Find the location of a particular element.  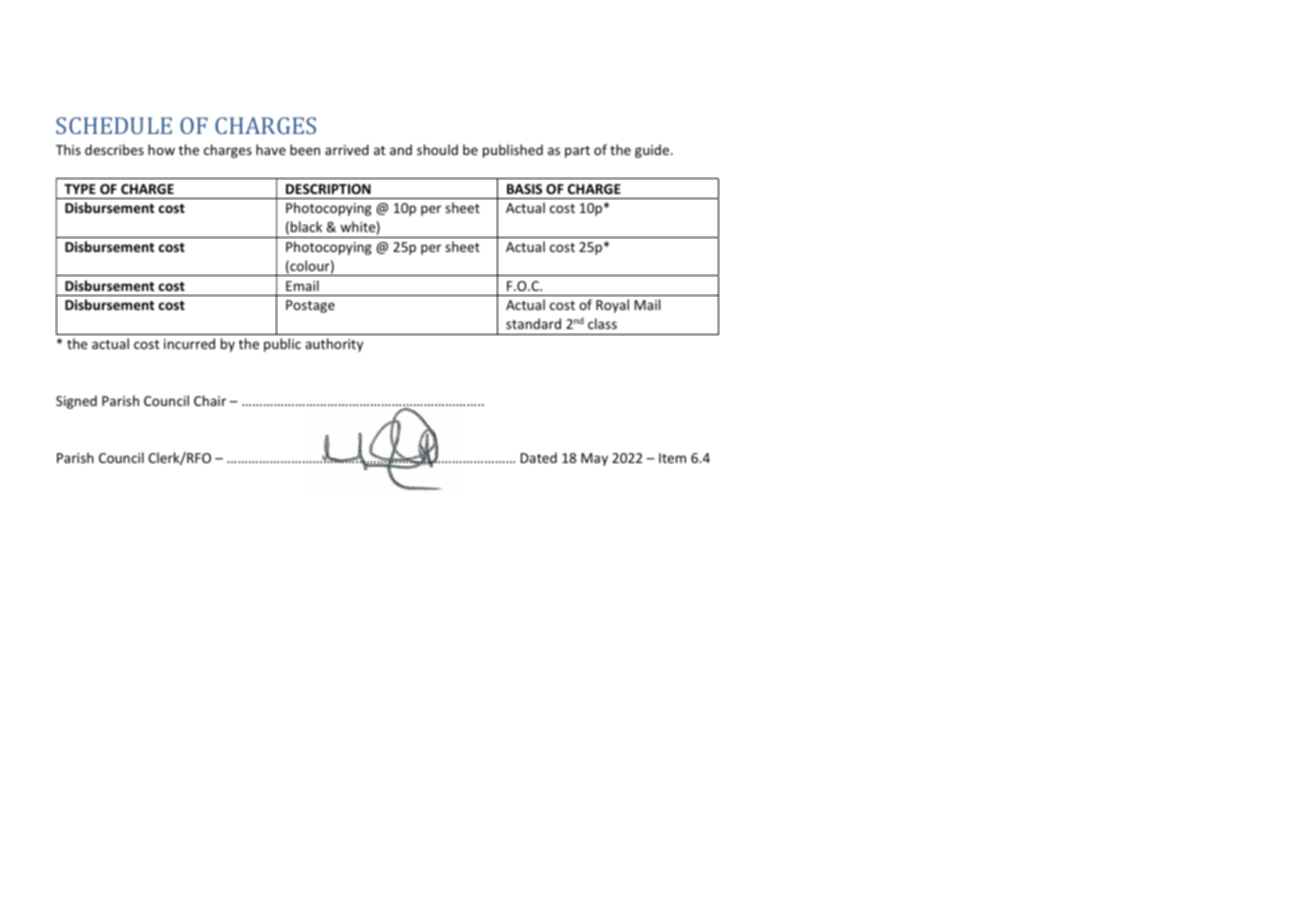

arrived is located at coordinates (347, 149).
